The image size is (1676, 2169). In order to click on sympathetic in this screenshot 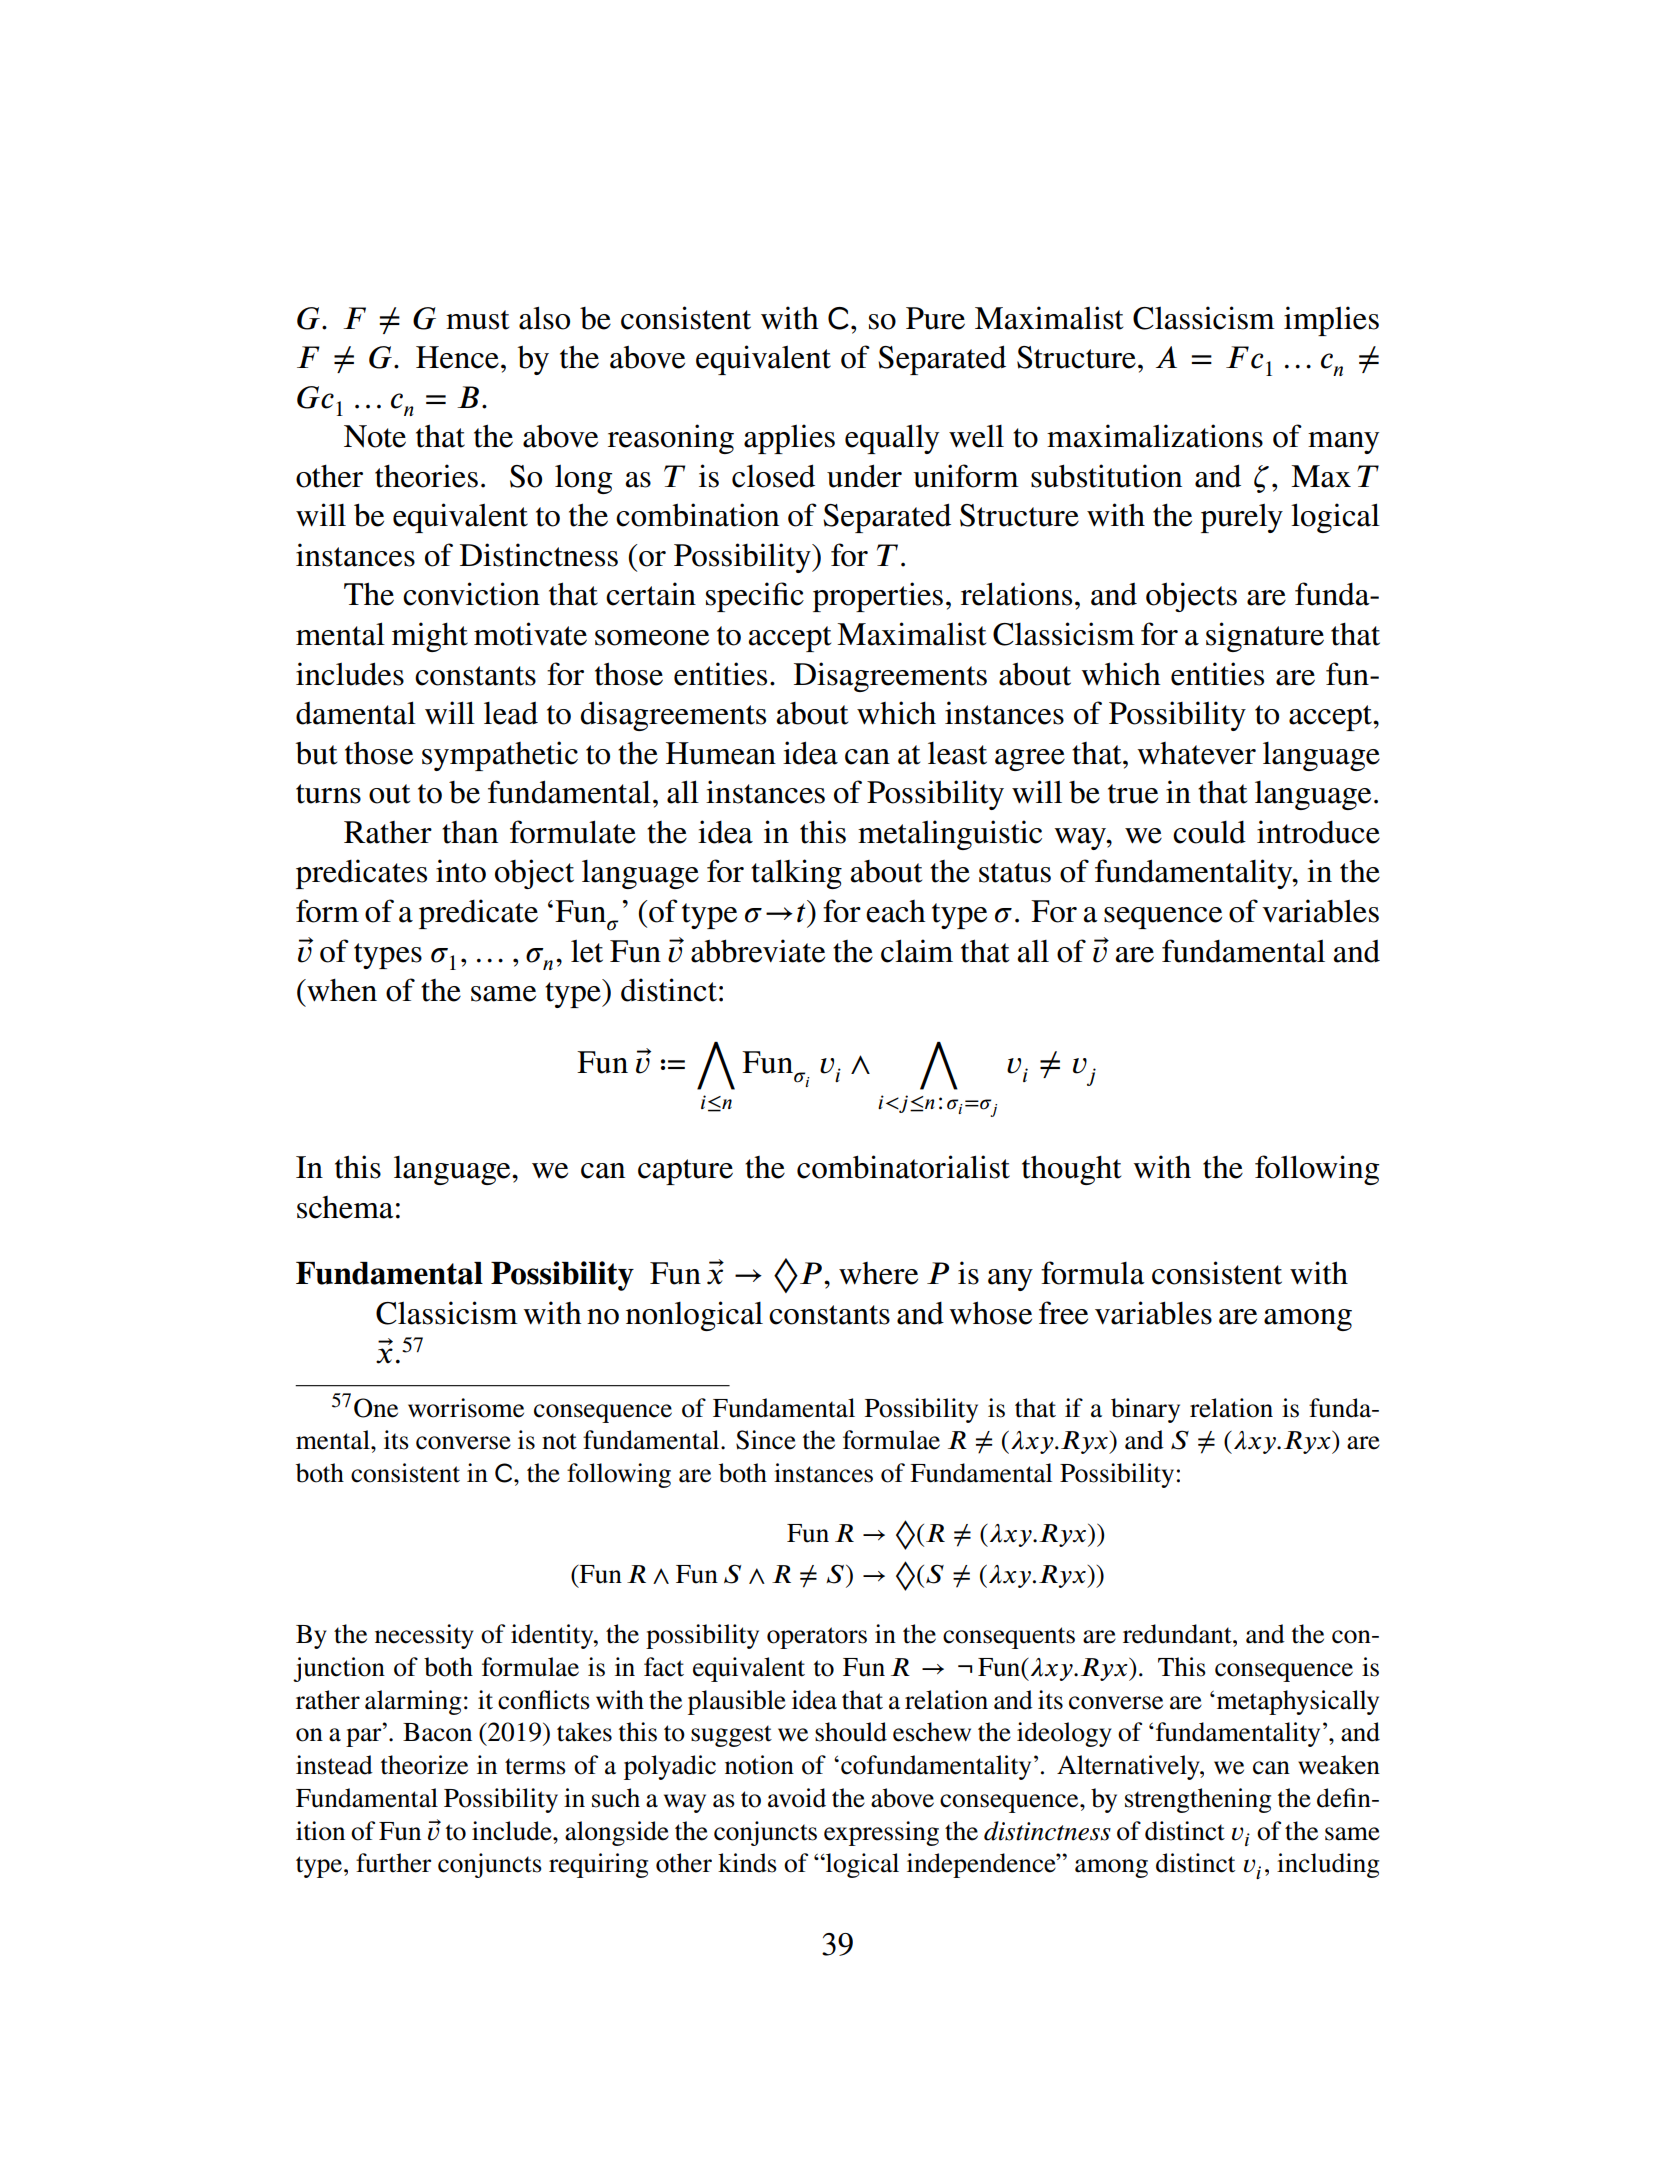, I will do `click(500, 756)`.
